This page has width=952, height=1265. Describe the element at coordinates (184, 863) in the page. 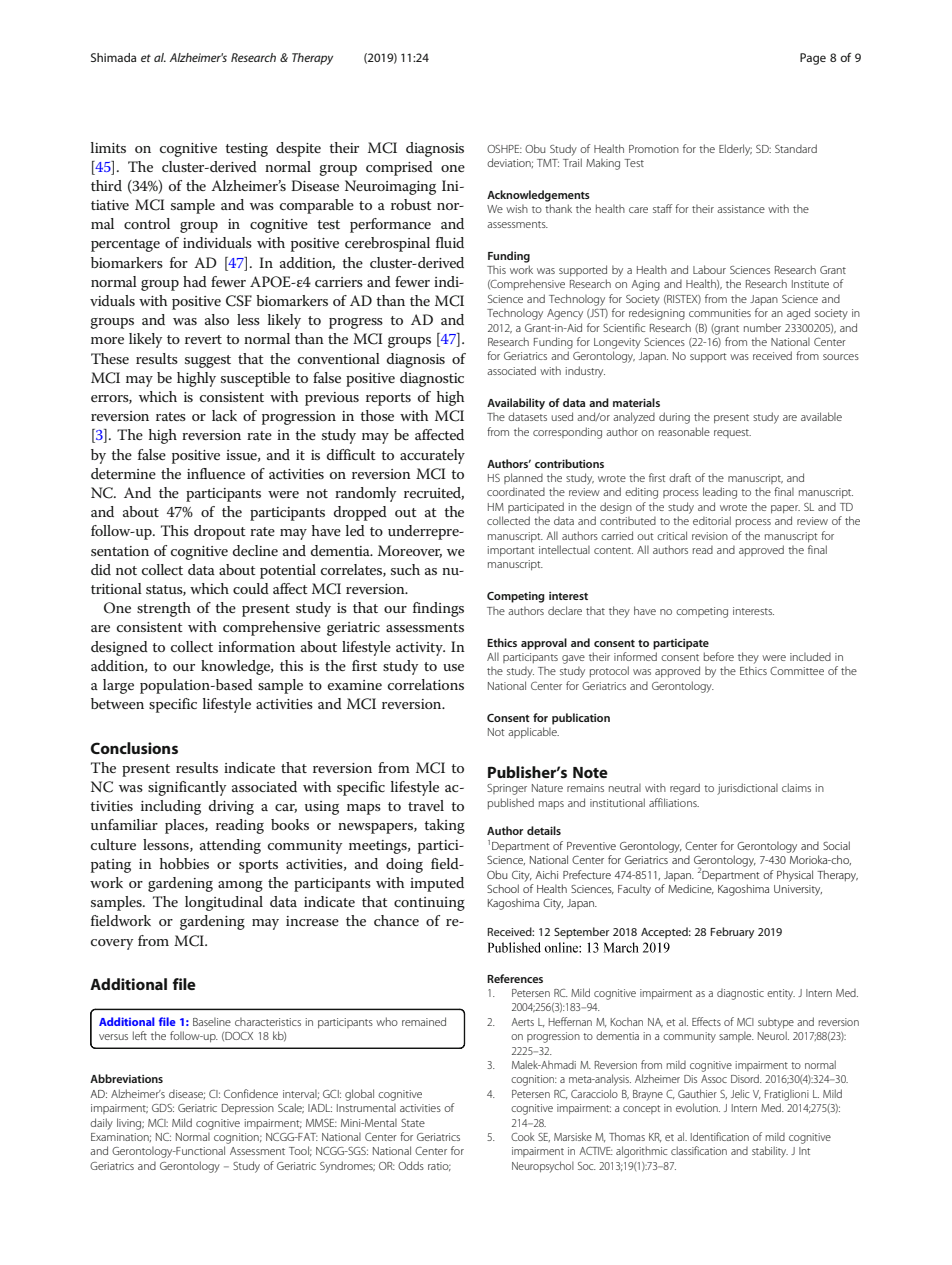

I see `hobbies` at that location.
